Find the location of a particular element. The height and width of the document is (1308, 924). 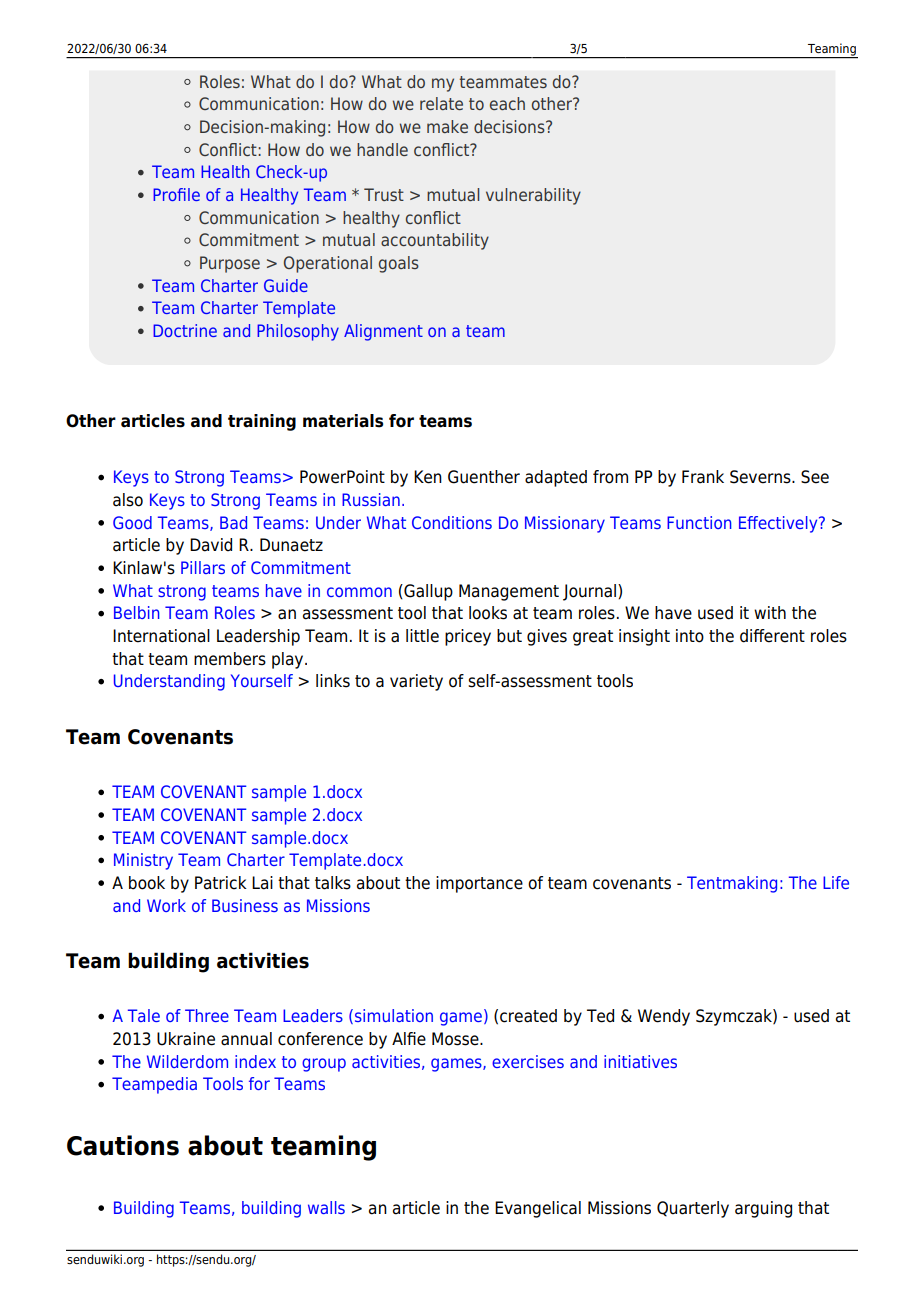

pricey is located at coordinates (468, 637).
